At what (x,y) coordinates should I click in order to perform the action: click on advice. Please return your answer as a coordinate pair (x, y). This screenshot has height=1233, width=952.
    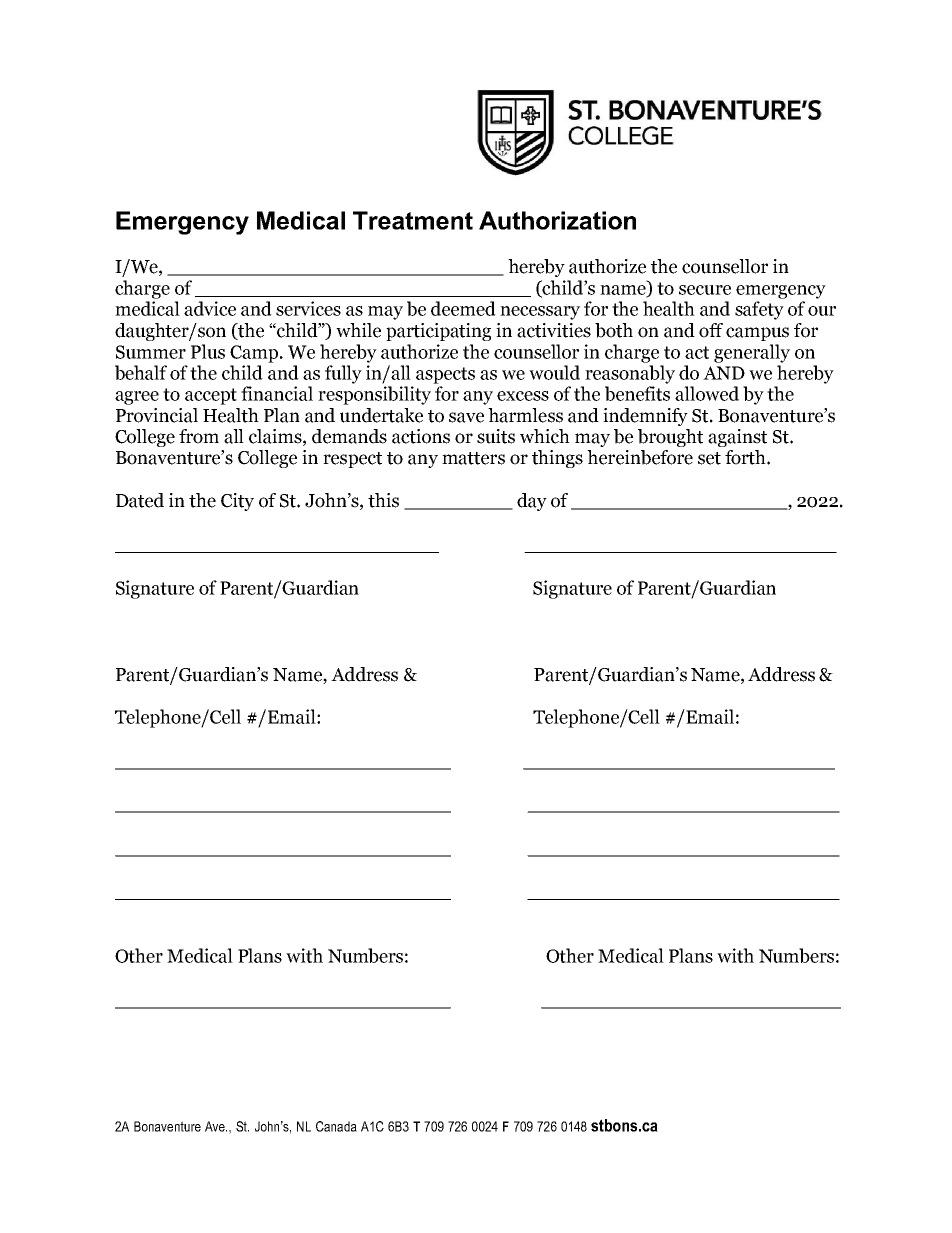
    Looking at the image, I should click on (210, 308).
